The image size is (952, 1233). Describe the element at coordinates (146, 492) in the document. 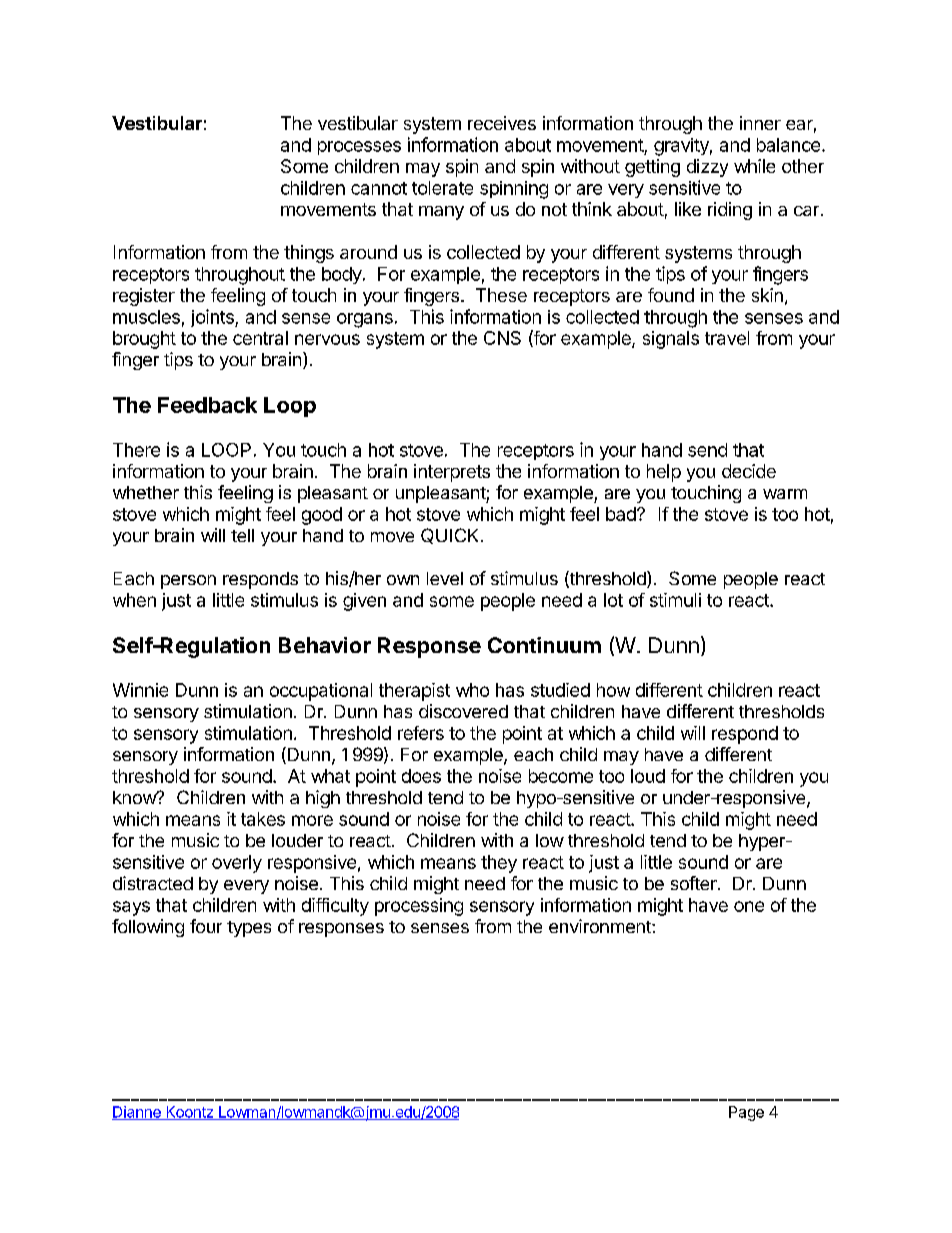

I see `whether` at that location.
